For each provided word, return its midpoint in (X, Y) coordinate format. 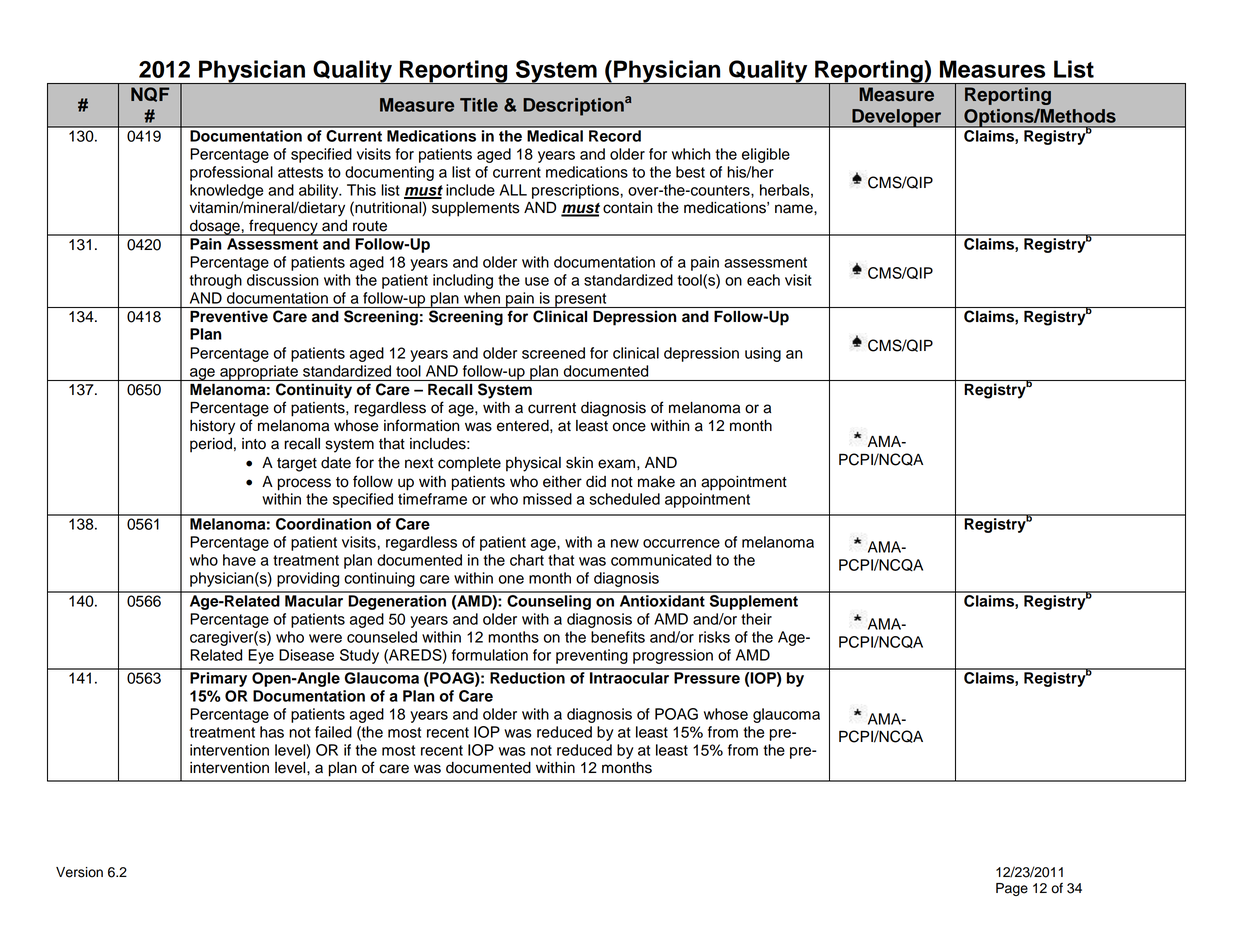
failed (333, 732)
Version (79, 872)
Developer (897, 118)
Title (479, 105)
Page (1012, 889)
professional (231, 173)
